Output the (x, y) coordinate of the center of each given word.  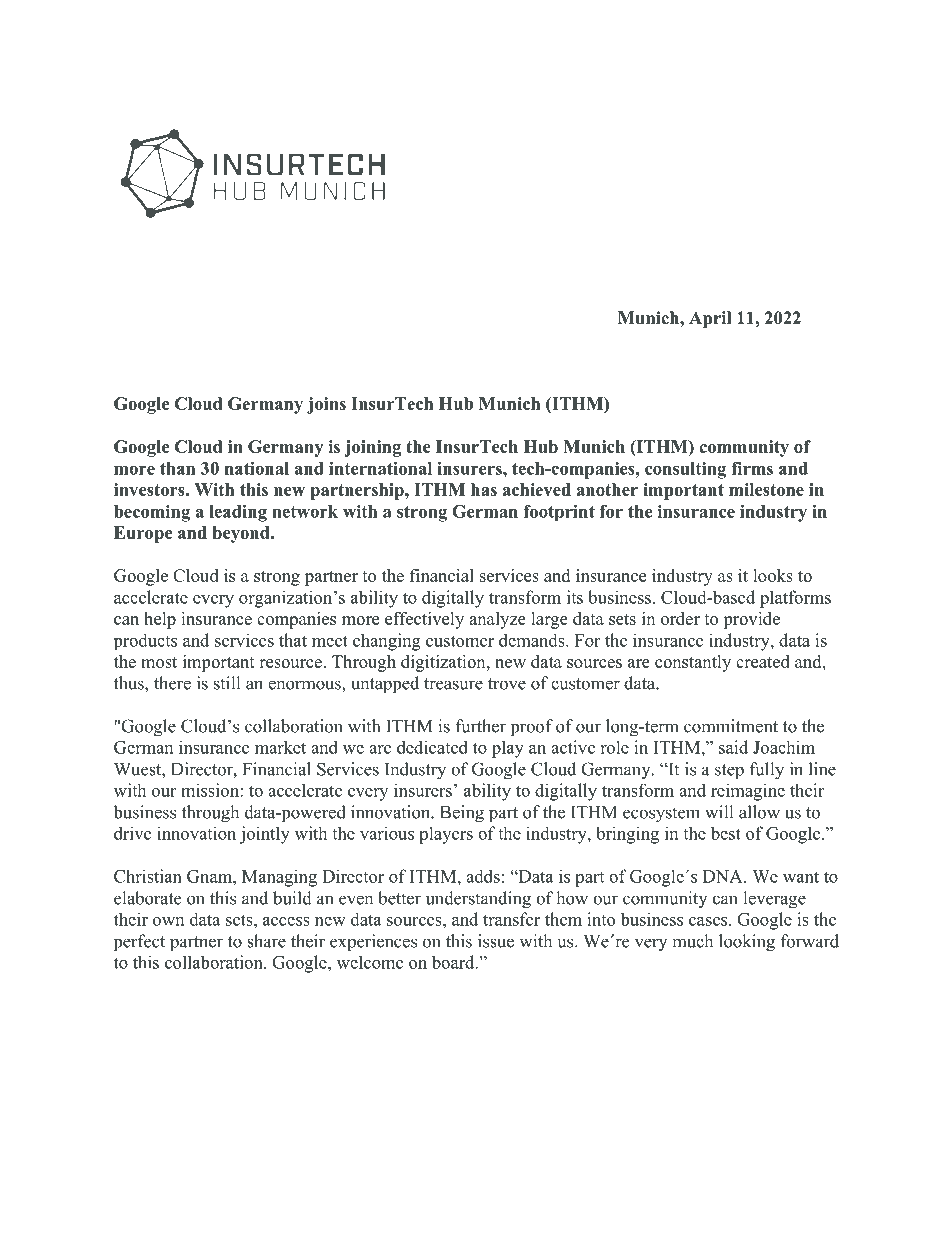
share (266, 941)
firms (752, 468)
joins (326, 405)
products (145, 641)
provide (751, 620)
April (710, 319)
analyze (497, 620)
